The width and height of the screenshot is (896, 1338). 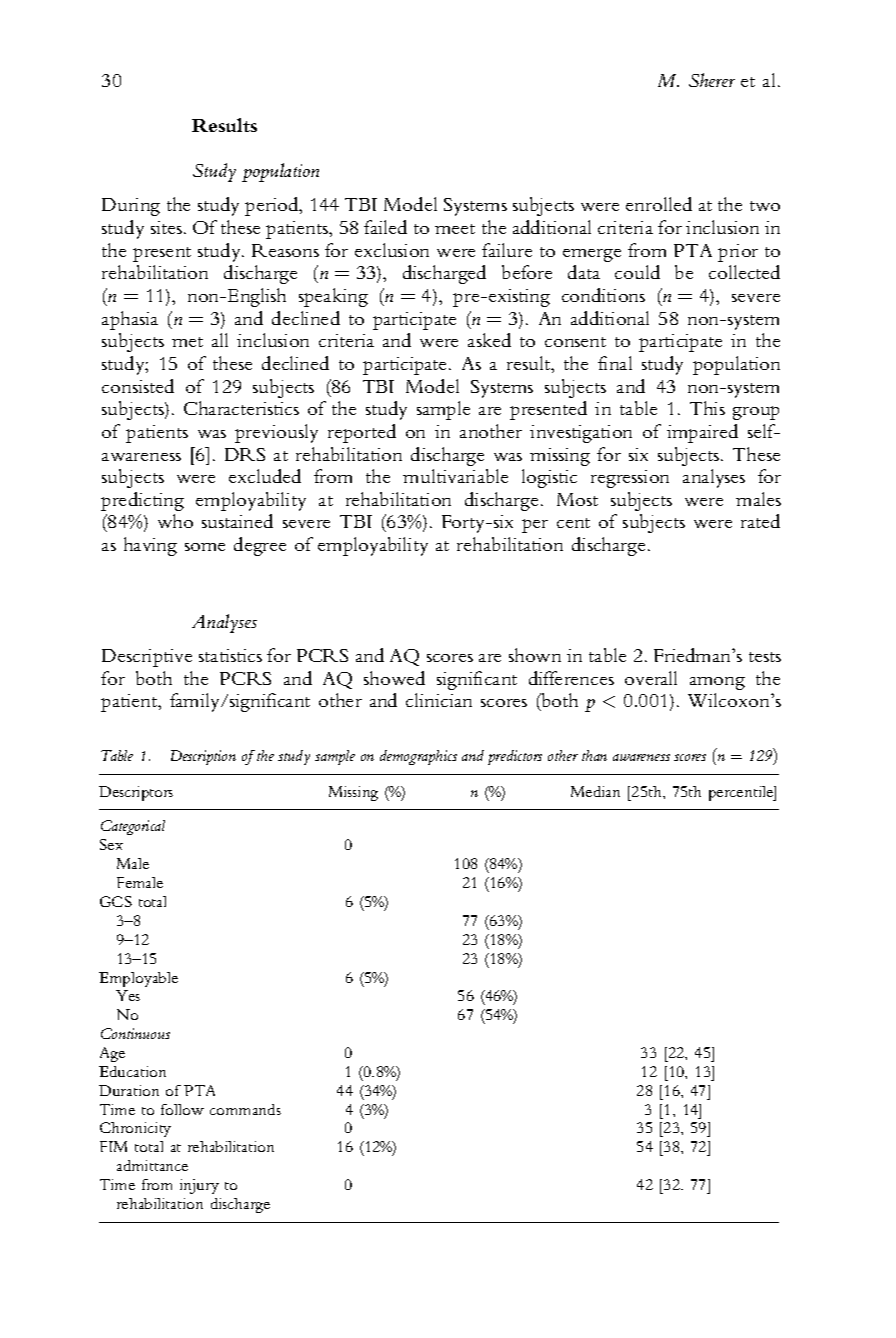 I want to click on Description, so click(x=203, y=757).
